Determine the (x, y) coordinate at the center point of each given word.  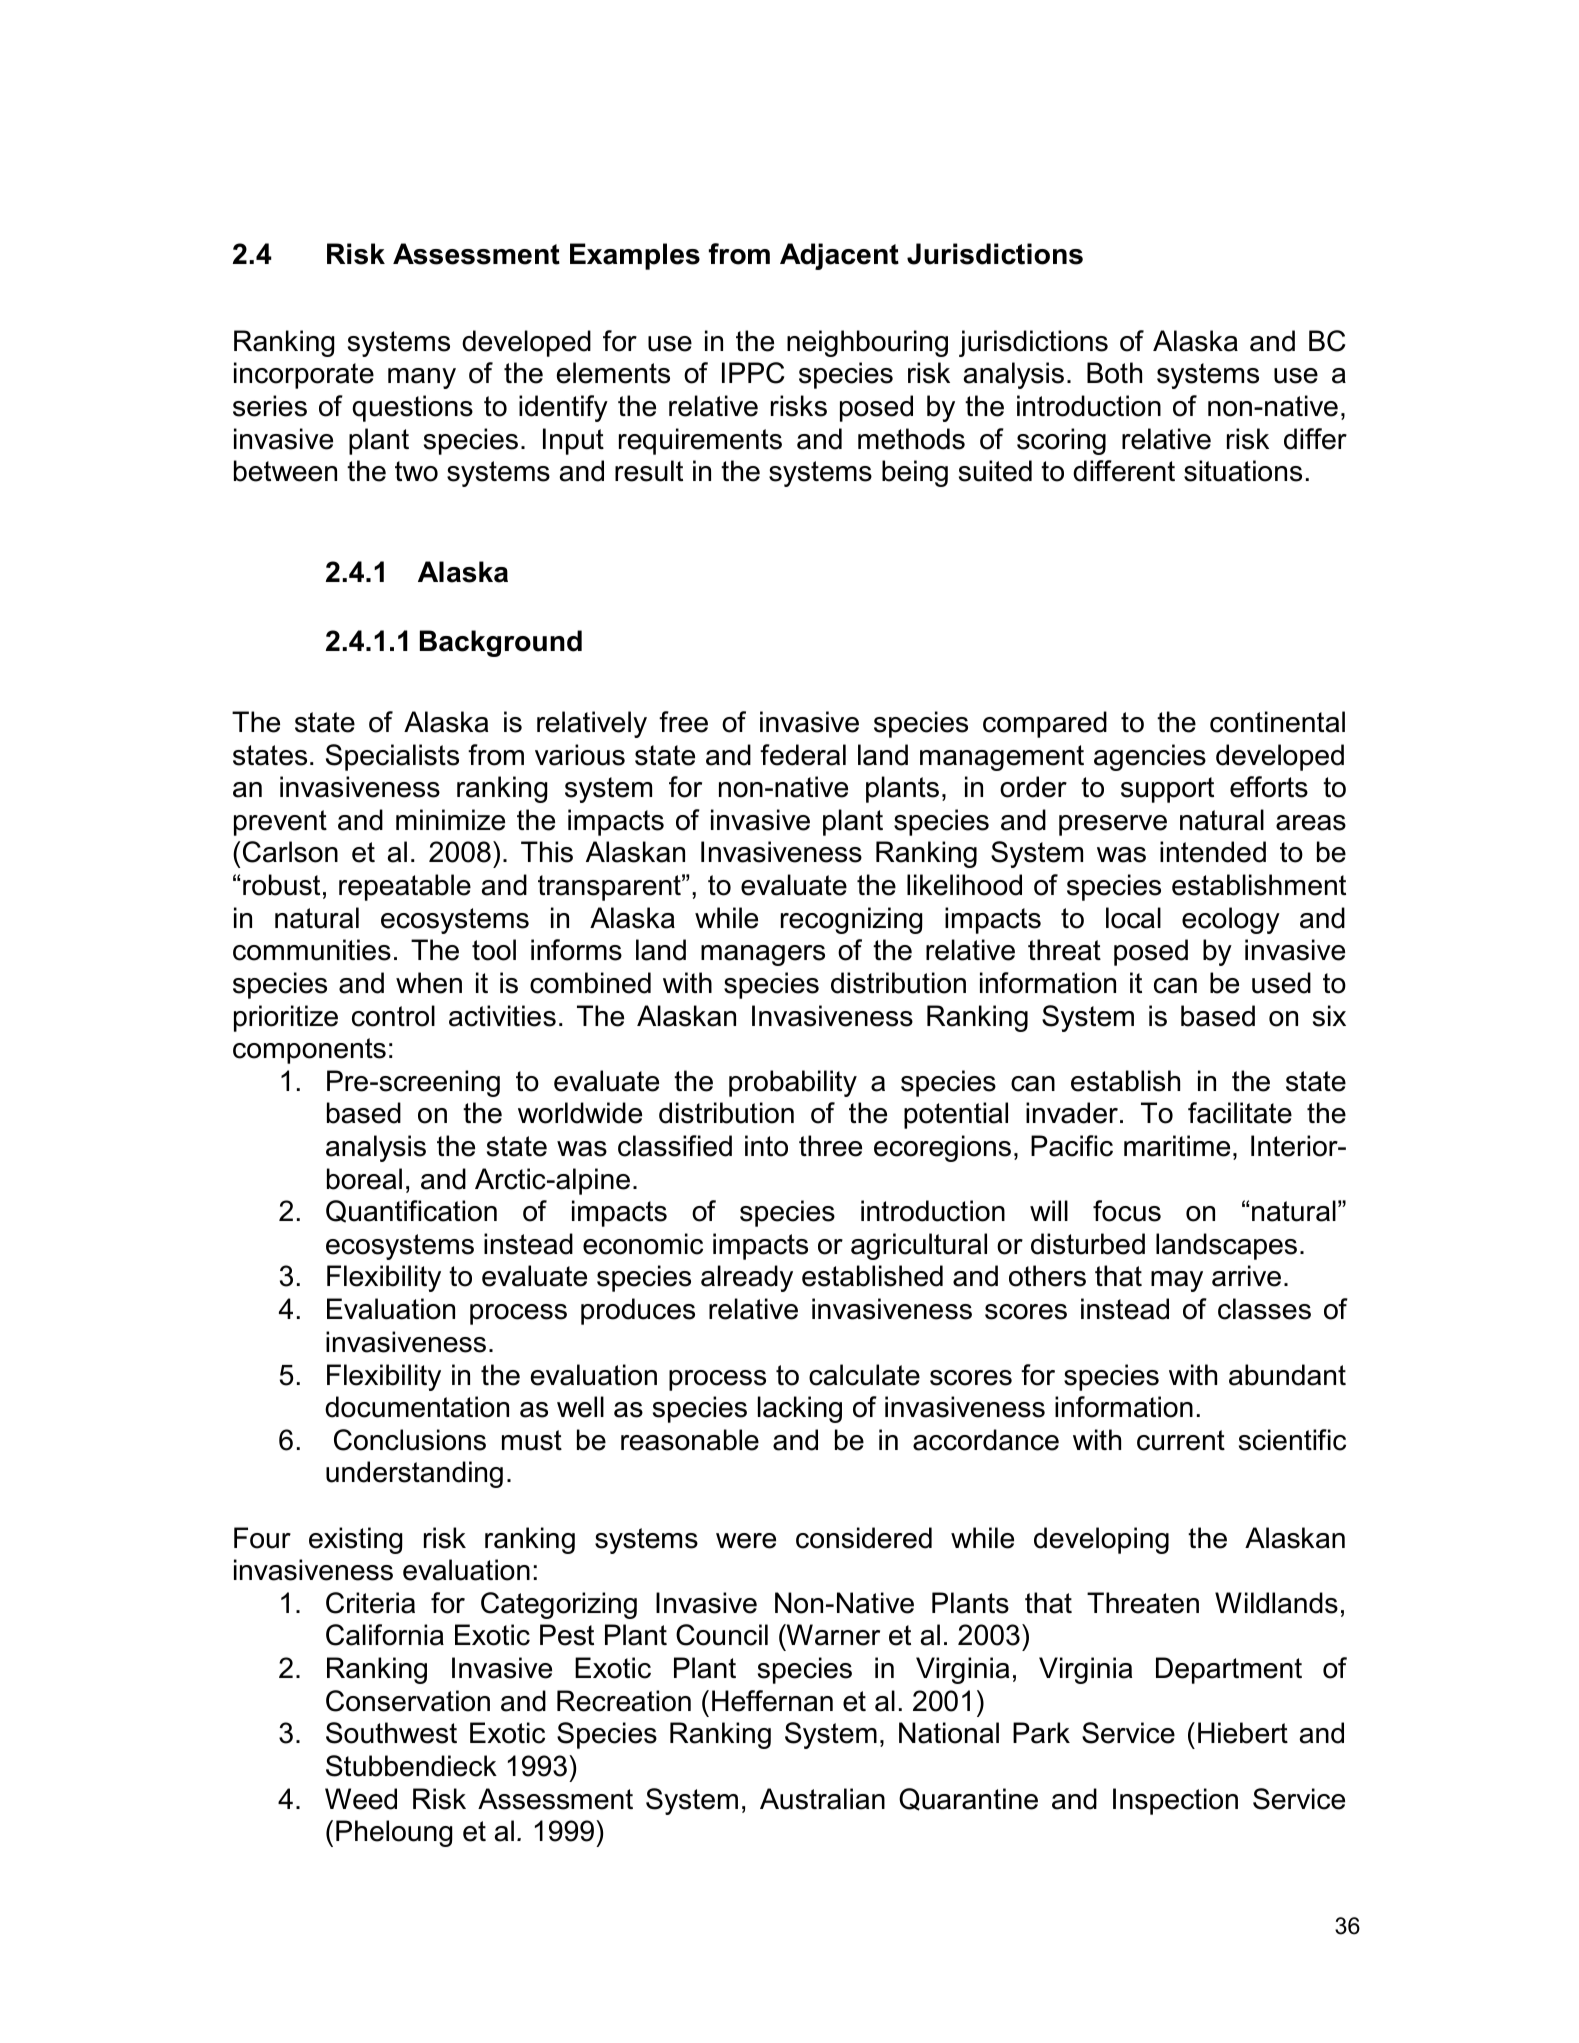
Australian (822, 1799)
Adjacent (839, 256)
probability (793, 1083)
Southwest (391, 1733)
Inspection (1175, 1801)
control (393, 1016)
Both (1114, 373)
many (422, 378)
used (1281, 983)
